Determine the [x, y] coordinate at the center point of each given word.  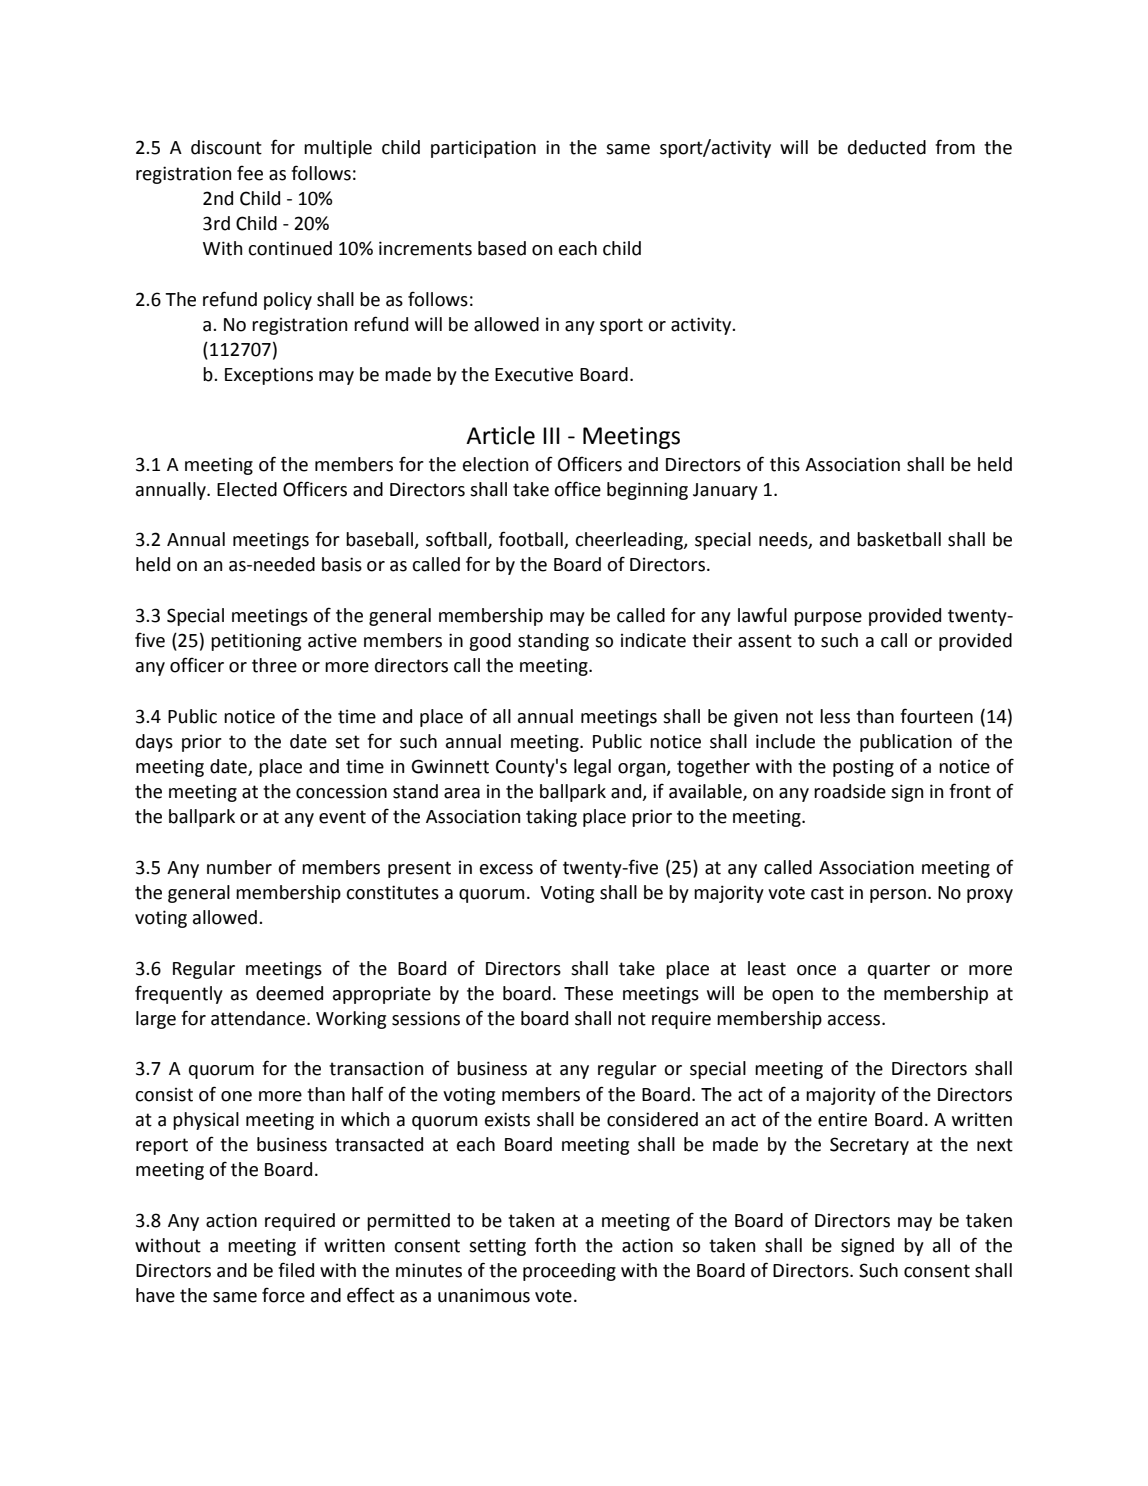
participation [483, 149]
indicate [653, 640]
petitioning [256, 642]
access [855, 1020]
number [239, 867]
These [588, 993]
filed [296, 1270]
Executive [534, 374]
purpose [828, 619]
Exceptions [269, 376]
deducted [887, 147]
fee [250, 173]
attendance [258, 1018]
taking [551, 818]
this [785, 464]
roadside [850, 791]
